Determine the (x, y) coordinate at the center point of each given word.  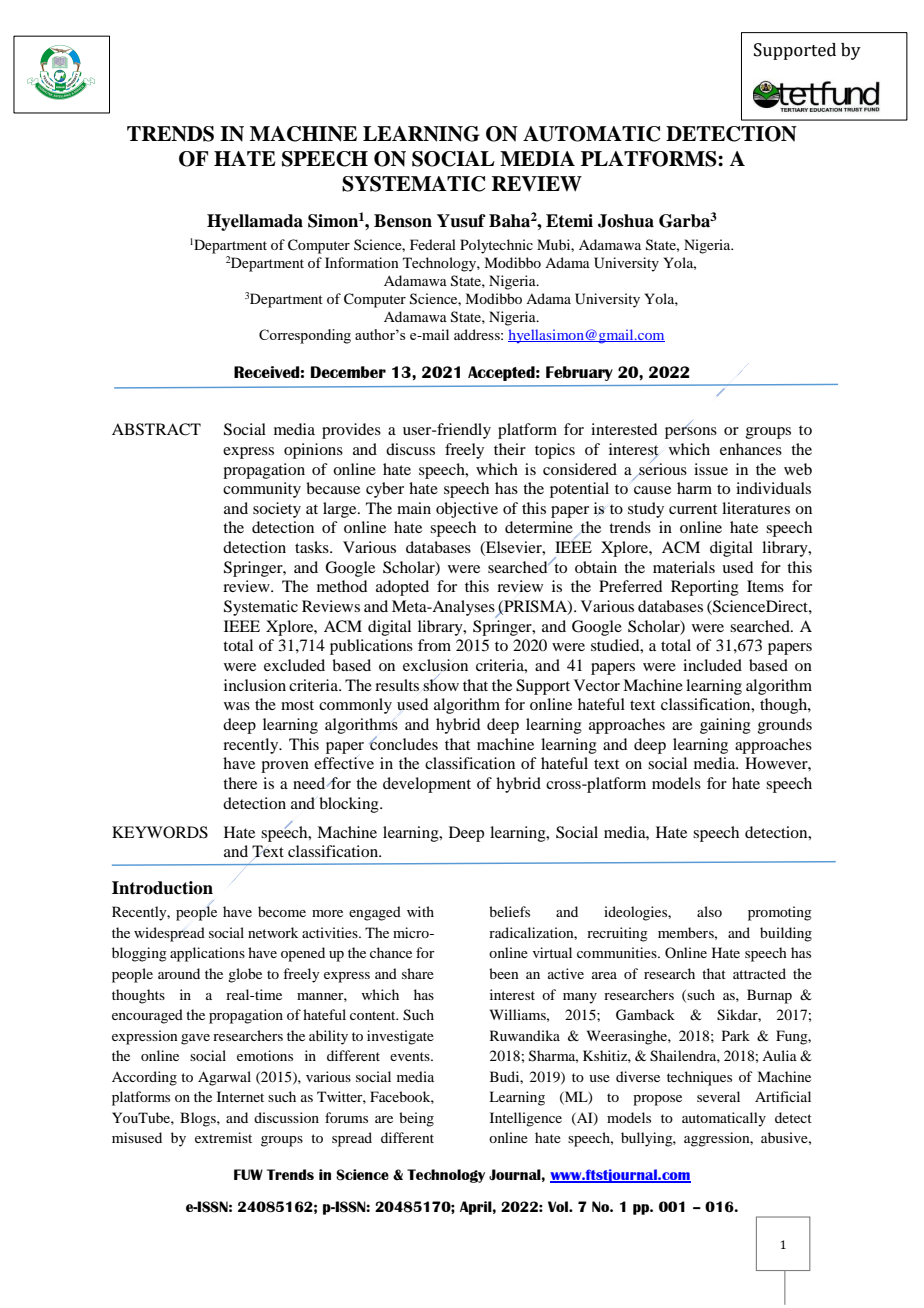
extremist (223, 1137)
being (416, 1119)
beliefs (509, 911)
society (277, 510)
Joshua (626, 221)
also (709, 911)
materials (684, 567)
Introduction (162, 888)
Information (362, 262)
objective (467, 510)
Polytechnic (496, 246)
